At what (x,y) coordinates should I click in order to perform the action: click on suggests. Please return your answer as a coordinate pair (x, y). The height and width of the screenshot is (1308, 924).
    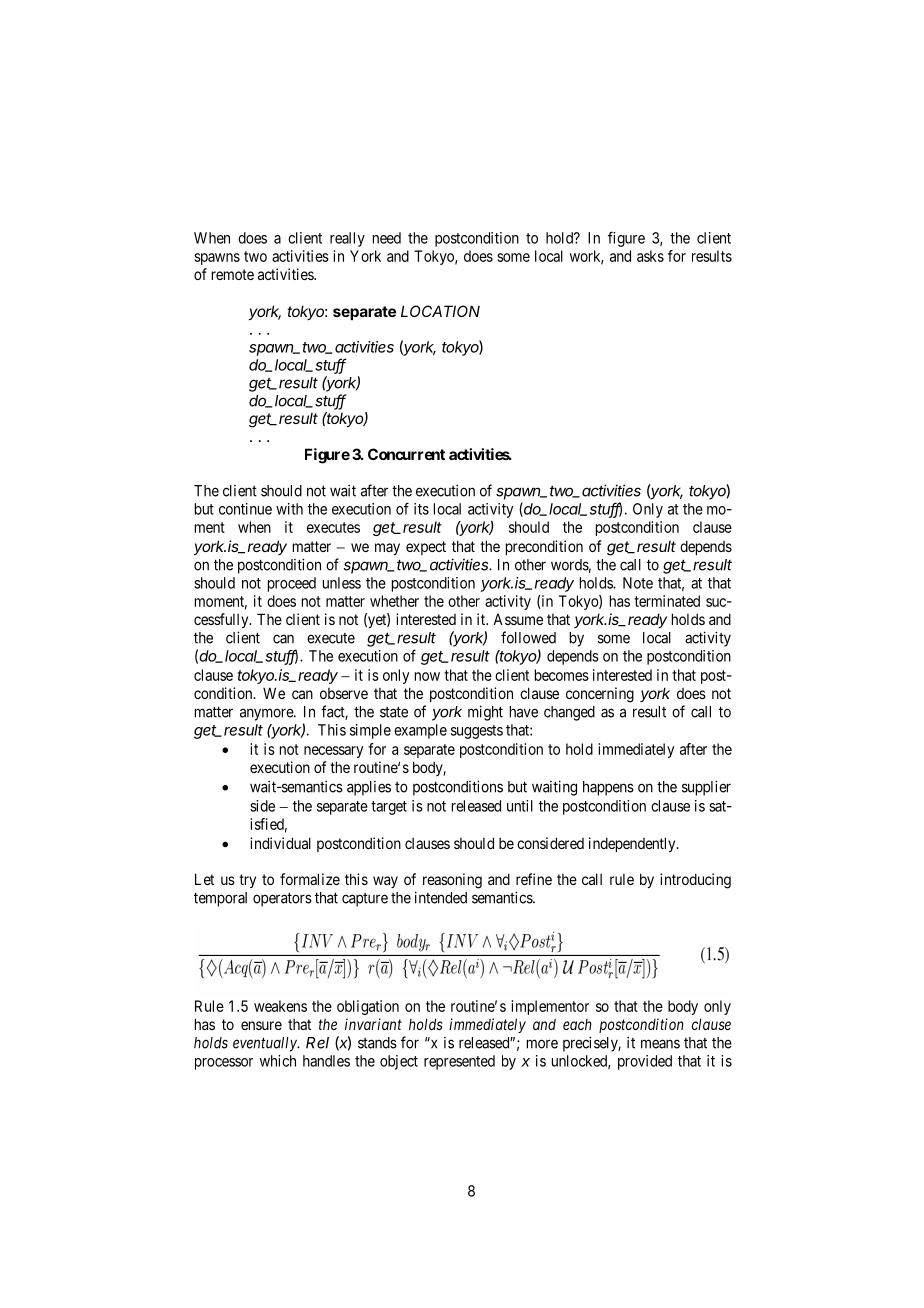
    Looking at the image, I should click on (477, 732).
